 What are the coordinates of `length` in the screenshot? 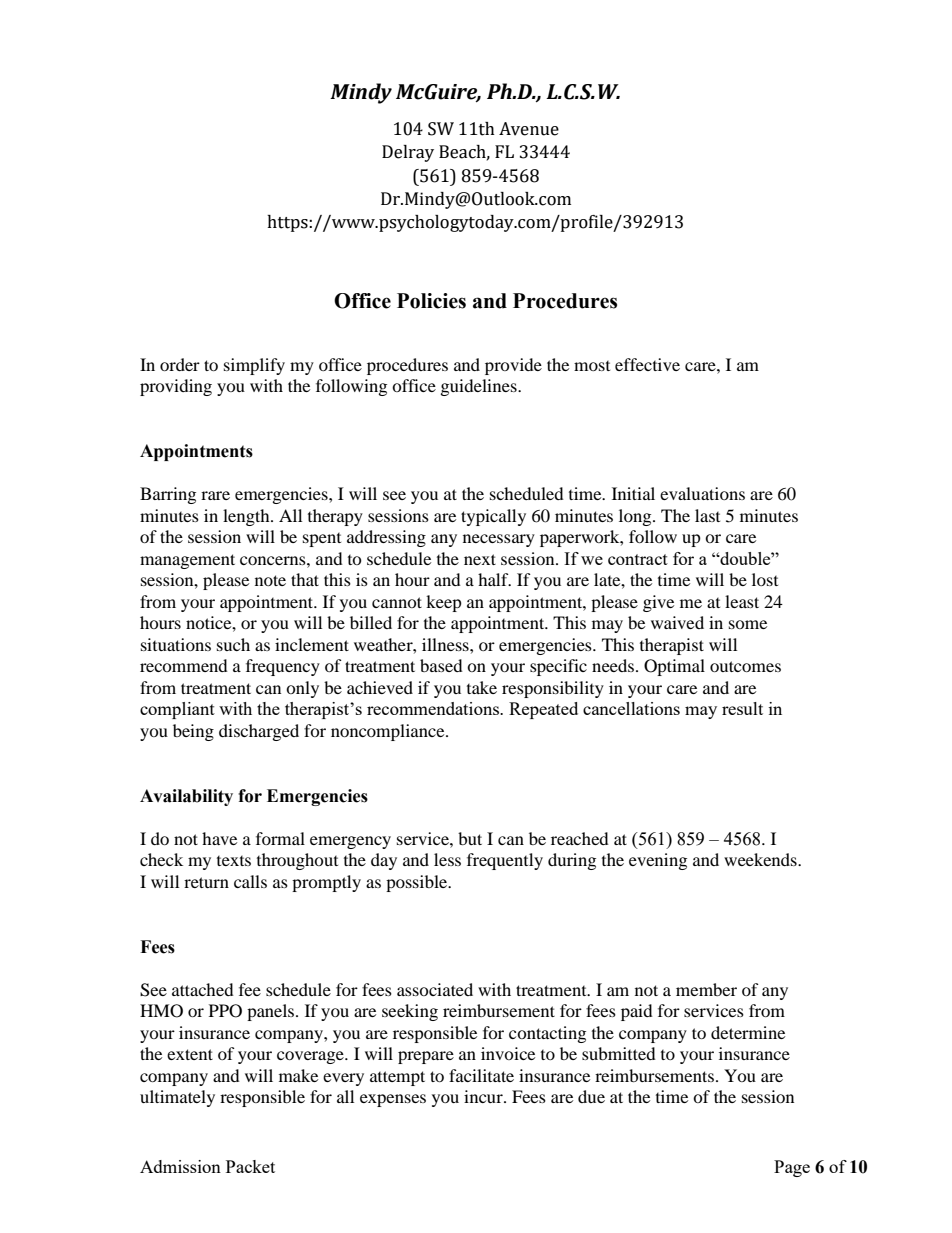 It's located at (247, 517).
